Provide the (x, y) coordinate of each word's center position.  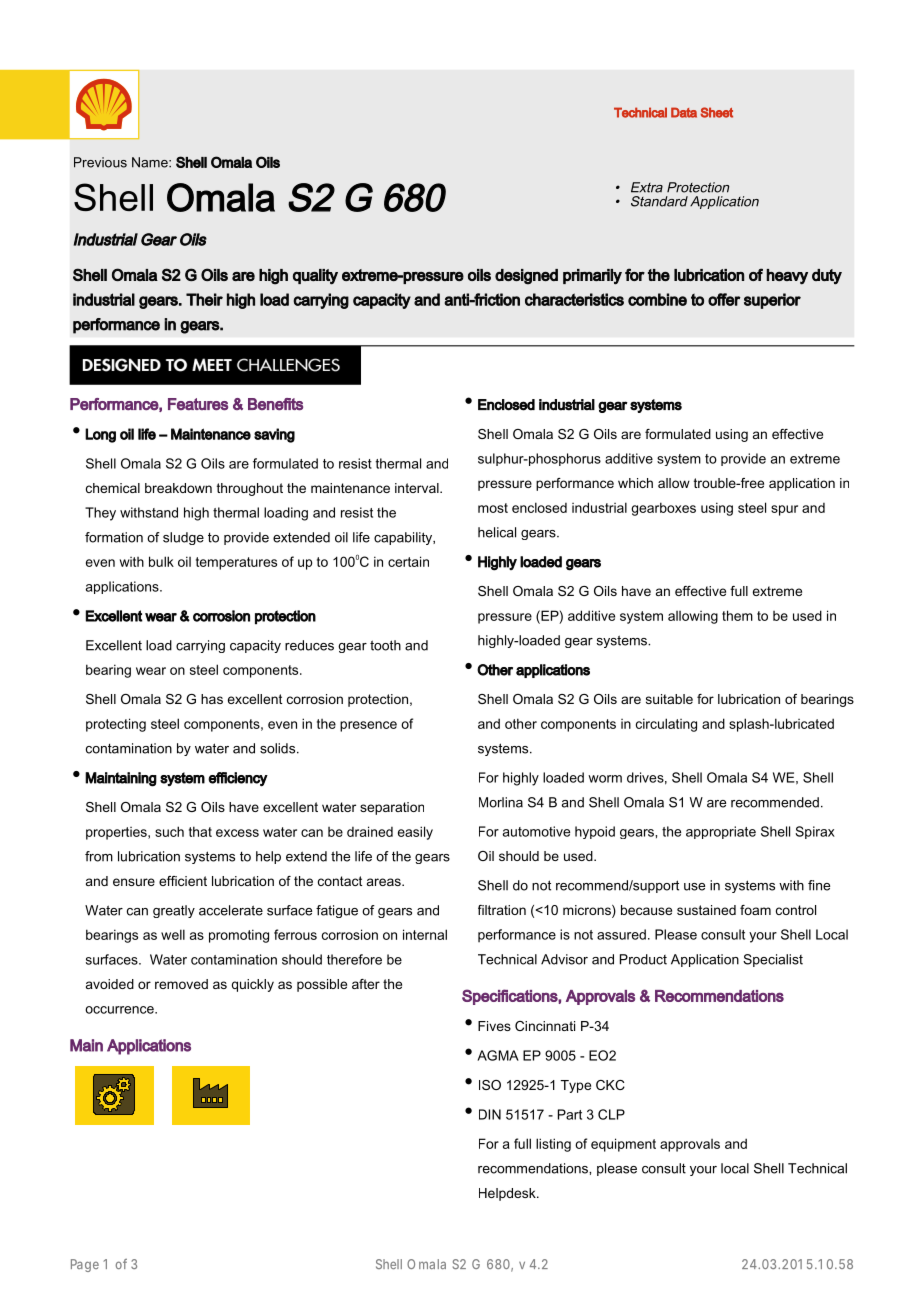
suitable (669, 699)
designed (526, 277)
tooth (385, 645)
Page (85, 1265)
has (212, 699)
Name (151, 162)
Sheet (716, 112)
